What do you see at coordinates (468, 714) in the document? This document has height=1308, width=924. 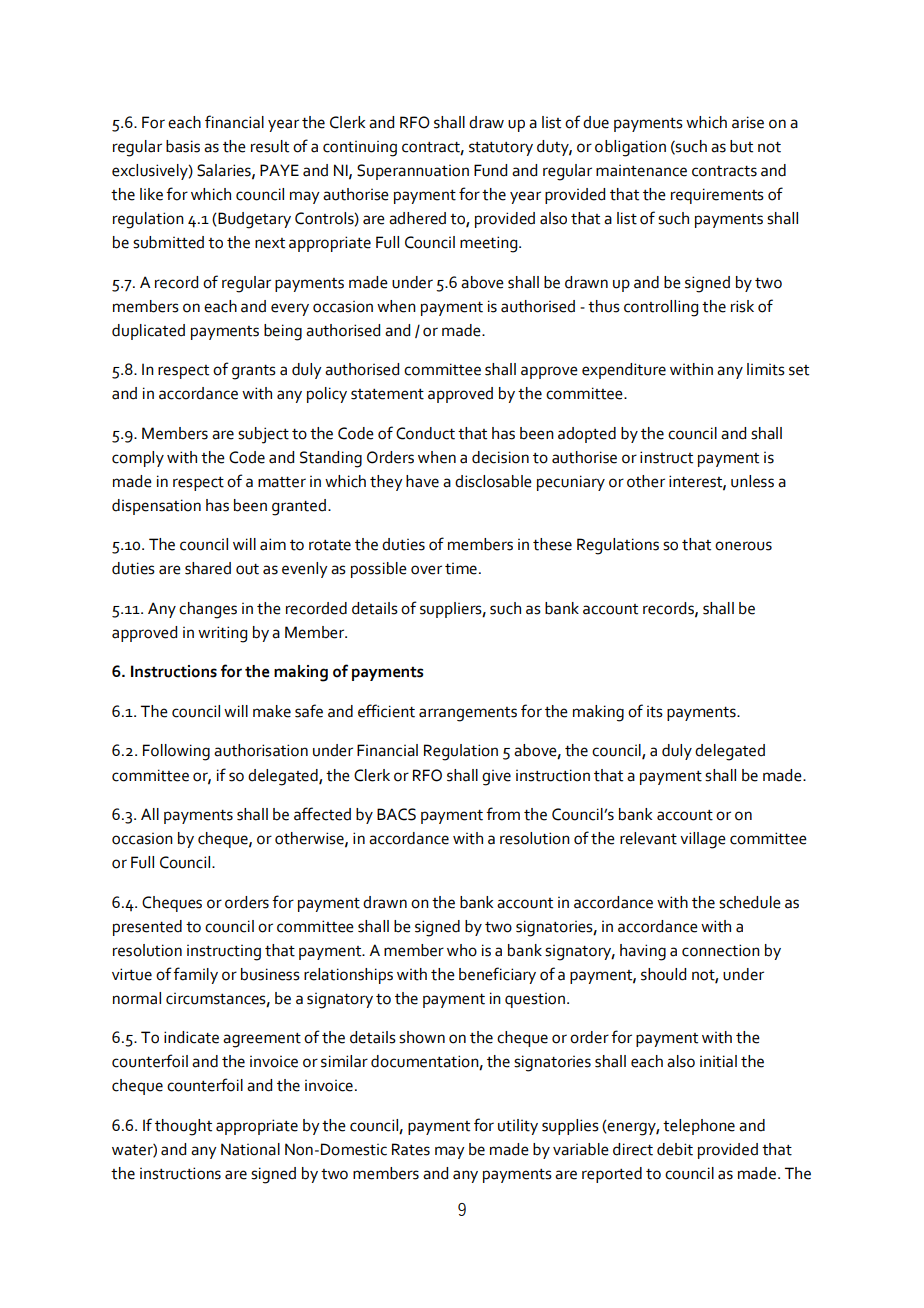 I see `arrangements` at bounding box center [468, 714].
